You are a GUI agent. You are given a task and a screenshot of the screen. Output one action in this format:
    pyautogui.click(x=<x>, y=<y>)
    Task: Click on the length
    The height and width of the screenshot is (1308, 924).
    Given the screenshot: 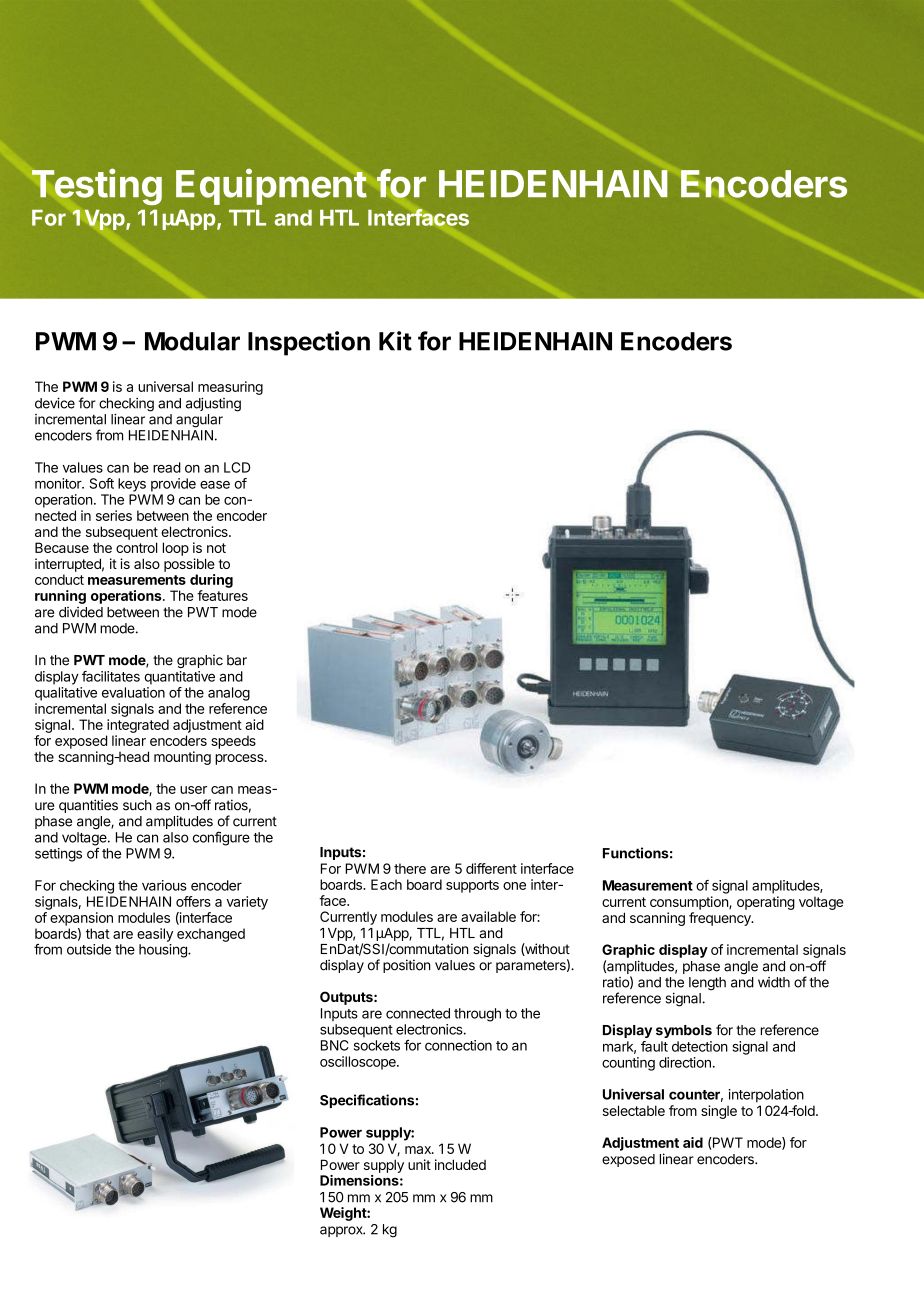 What is the action you would take?
    pyautogui.click(x=707, y=984)
